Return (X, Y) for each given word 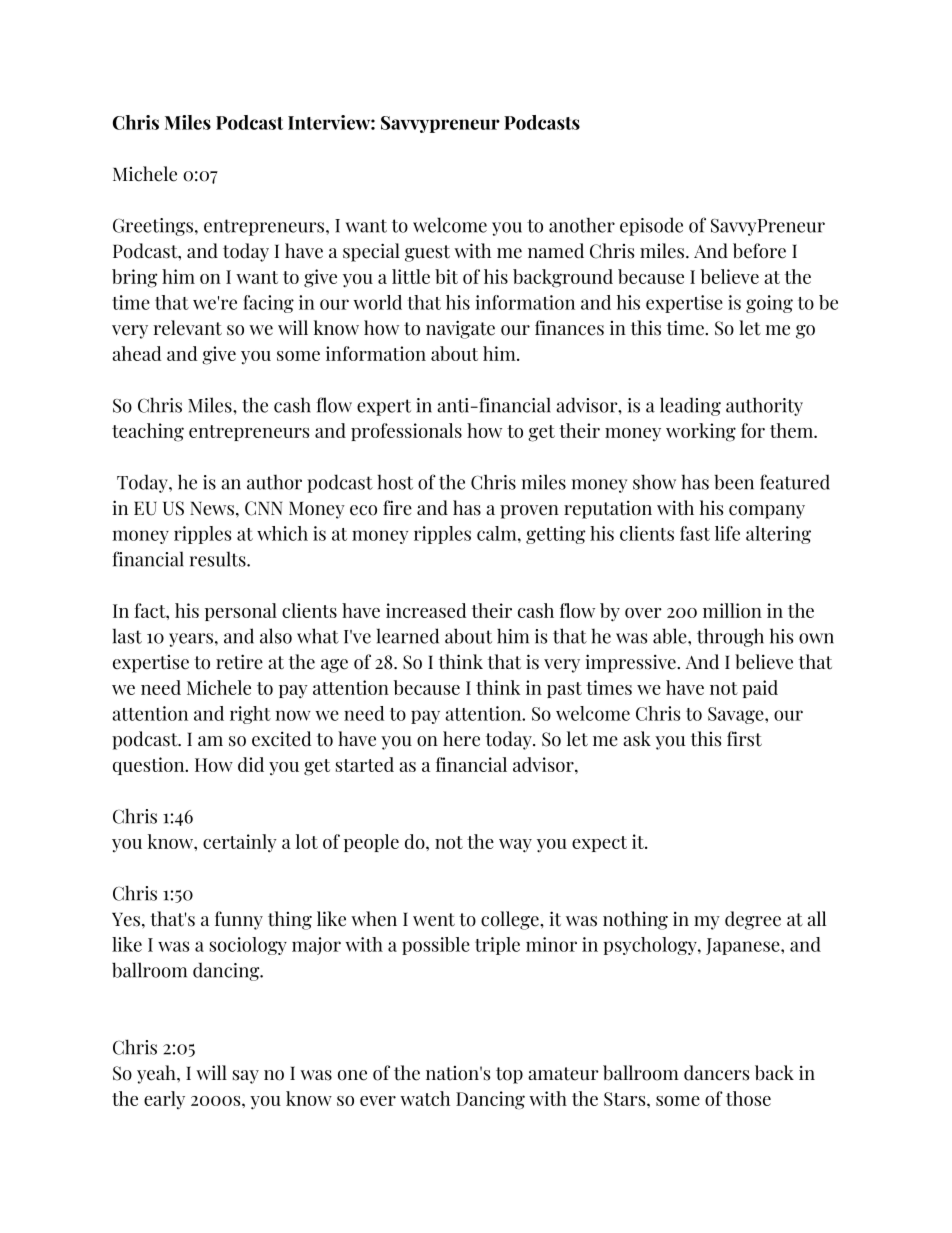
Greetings (153, 227)
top (509, 1075)
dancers (716, 1073)
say (246, 1077)
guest (427, 253)
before (759, 251)
